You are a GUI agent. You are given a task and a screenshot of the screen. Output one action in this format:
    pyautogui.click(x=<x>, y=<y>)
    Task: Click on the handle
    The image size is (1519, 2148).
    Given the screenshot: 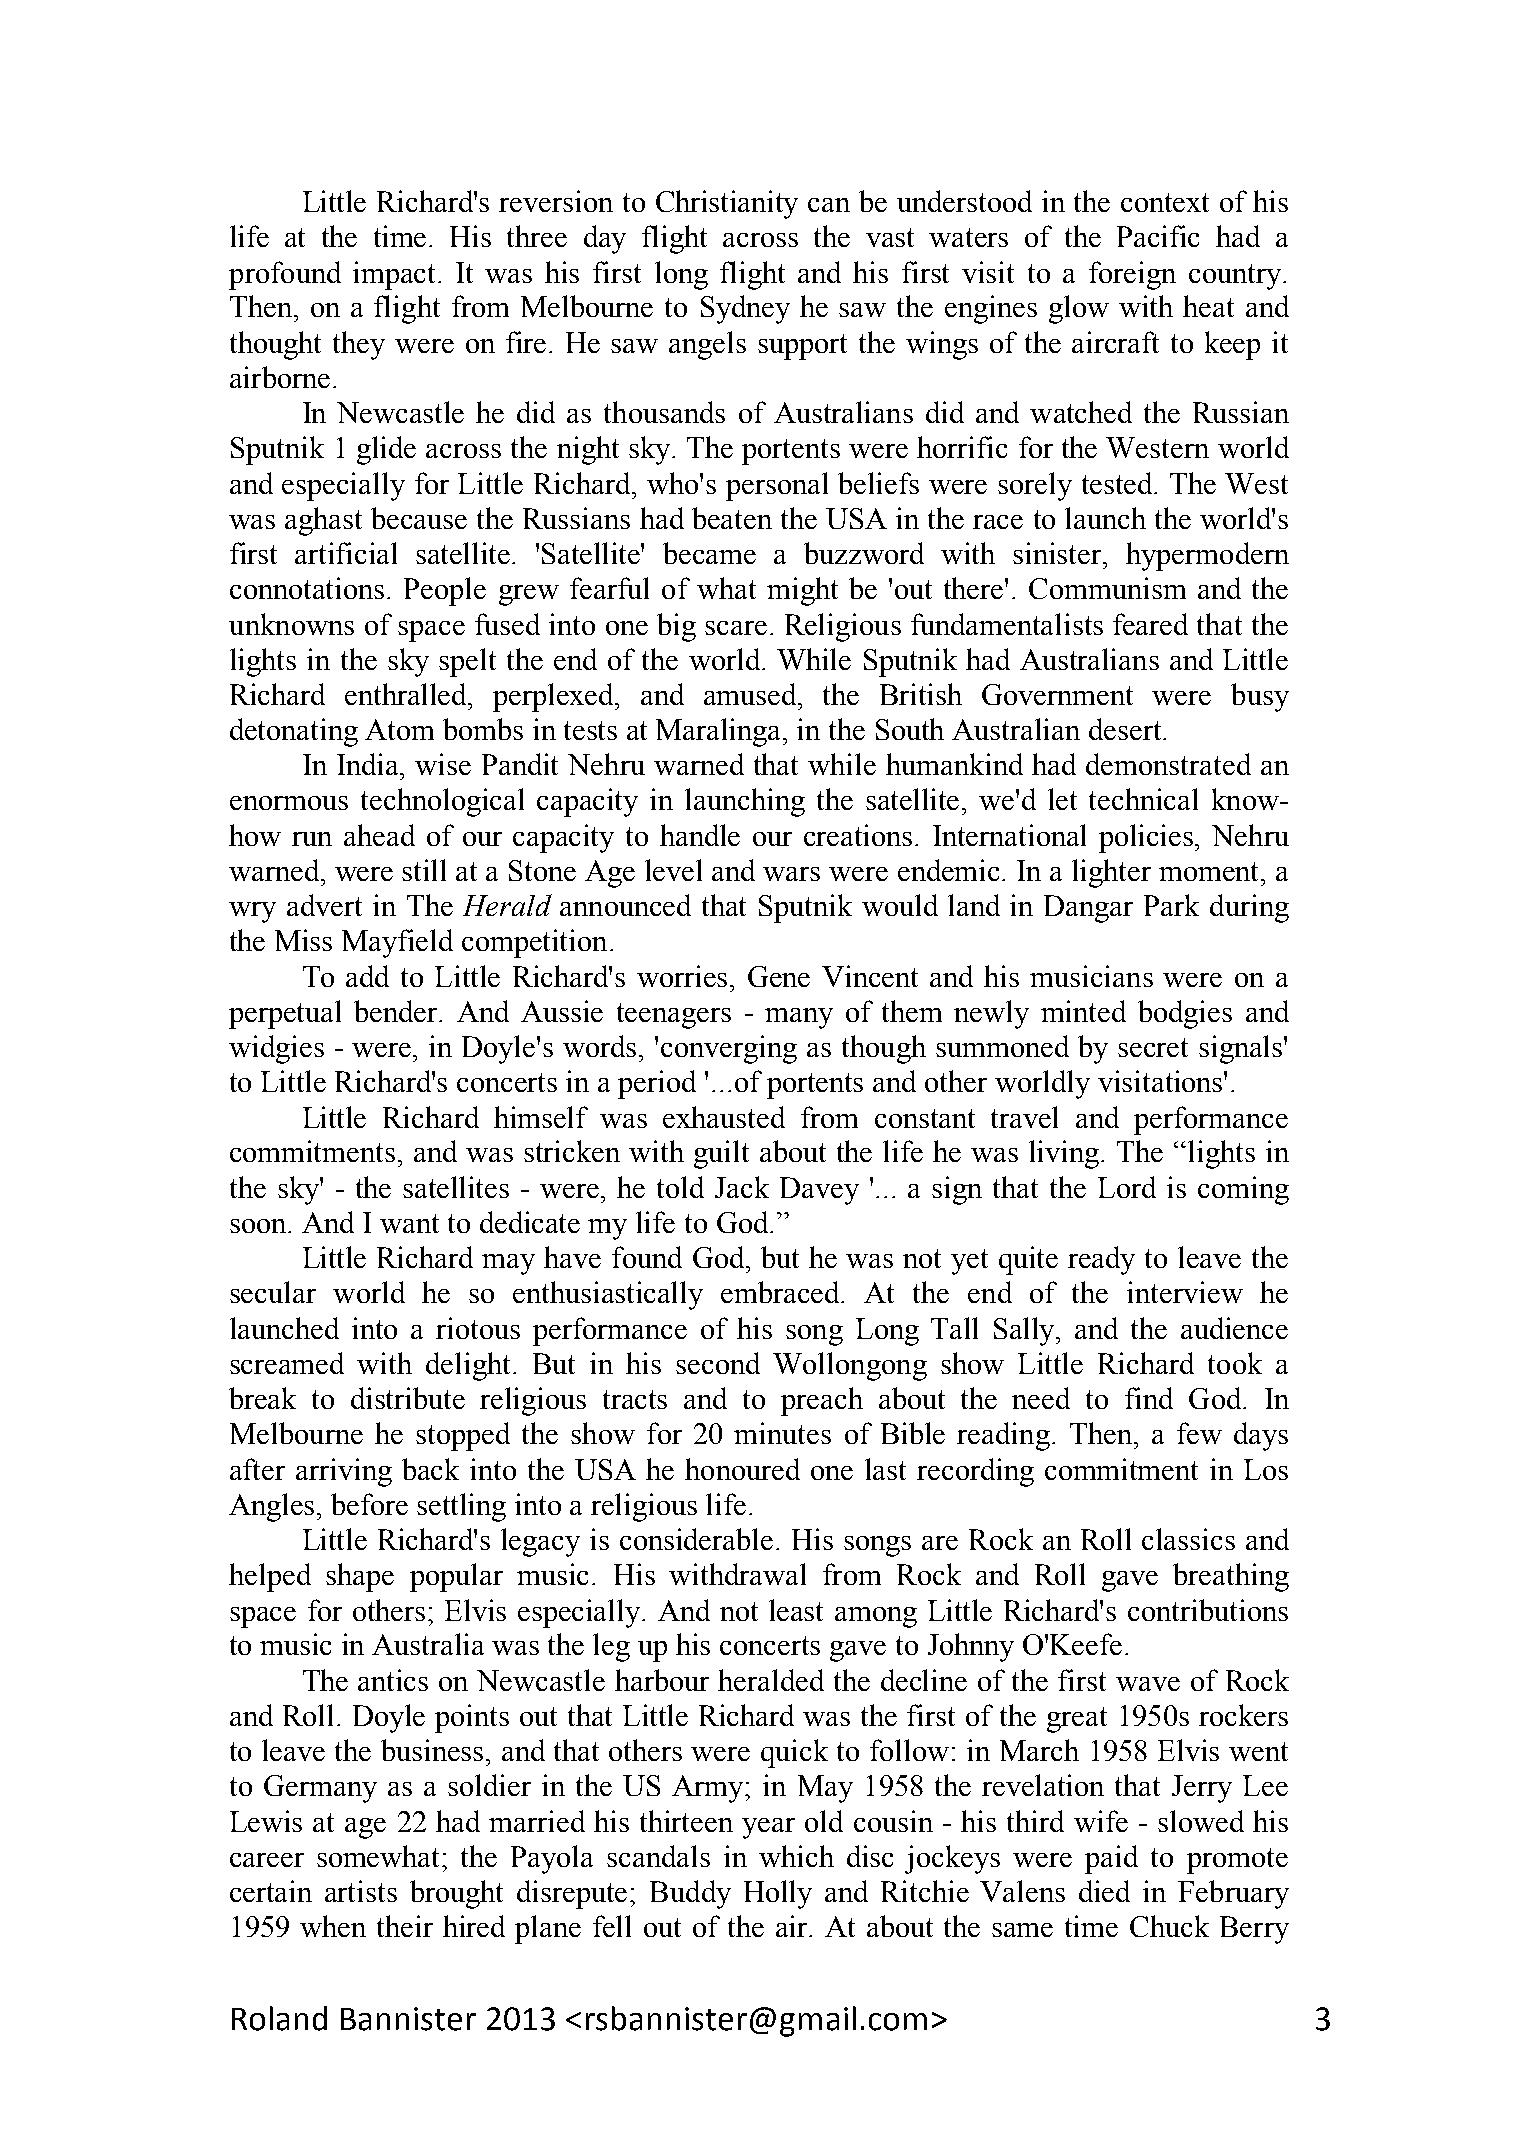 What is the action you would take?
    pyautogui.click(x=700, y=835)
